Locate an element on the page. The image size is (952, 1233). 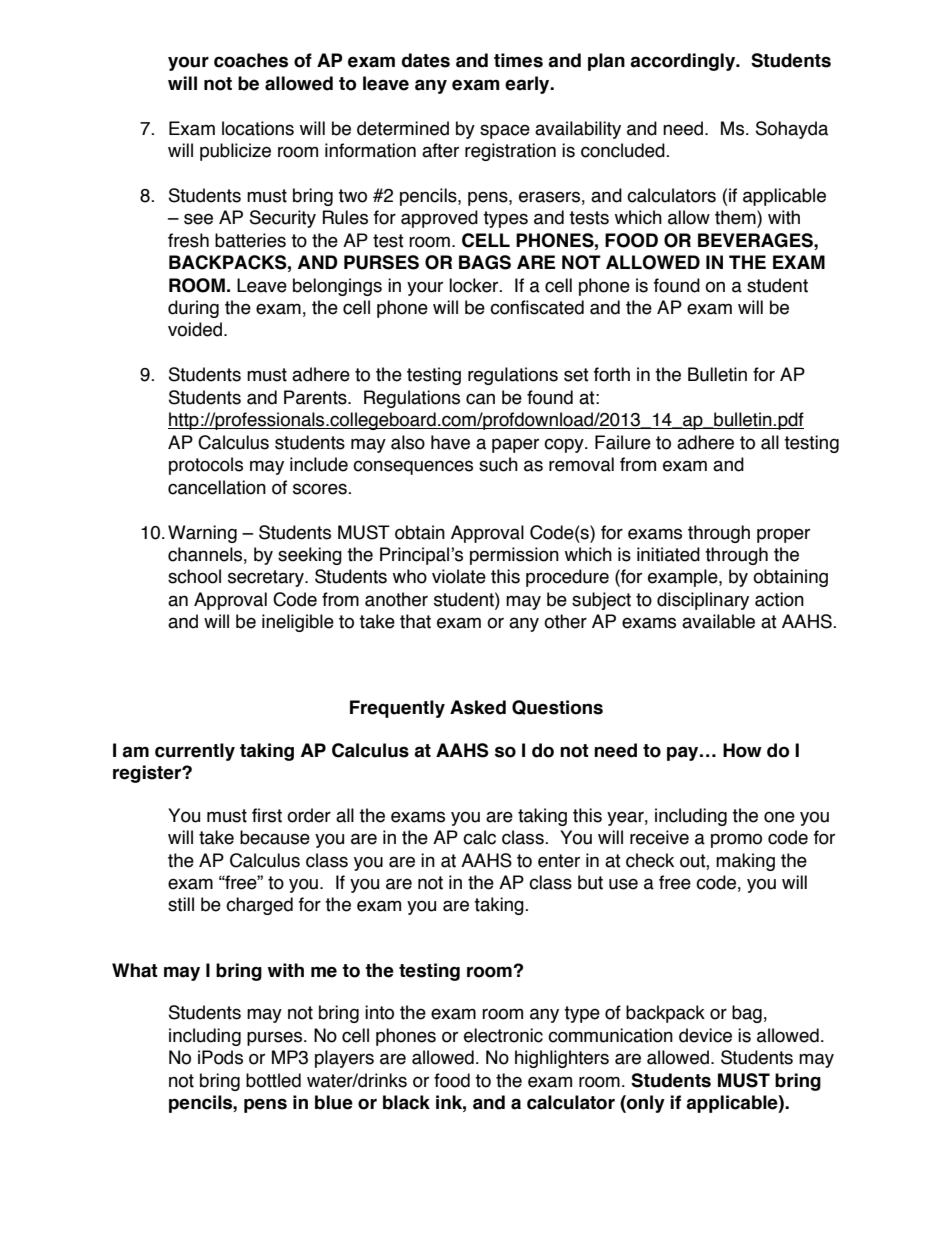
disciplinary is located at coordinates (703, 601).
